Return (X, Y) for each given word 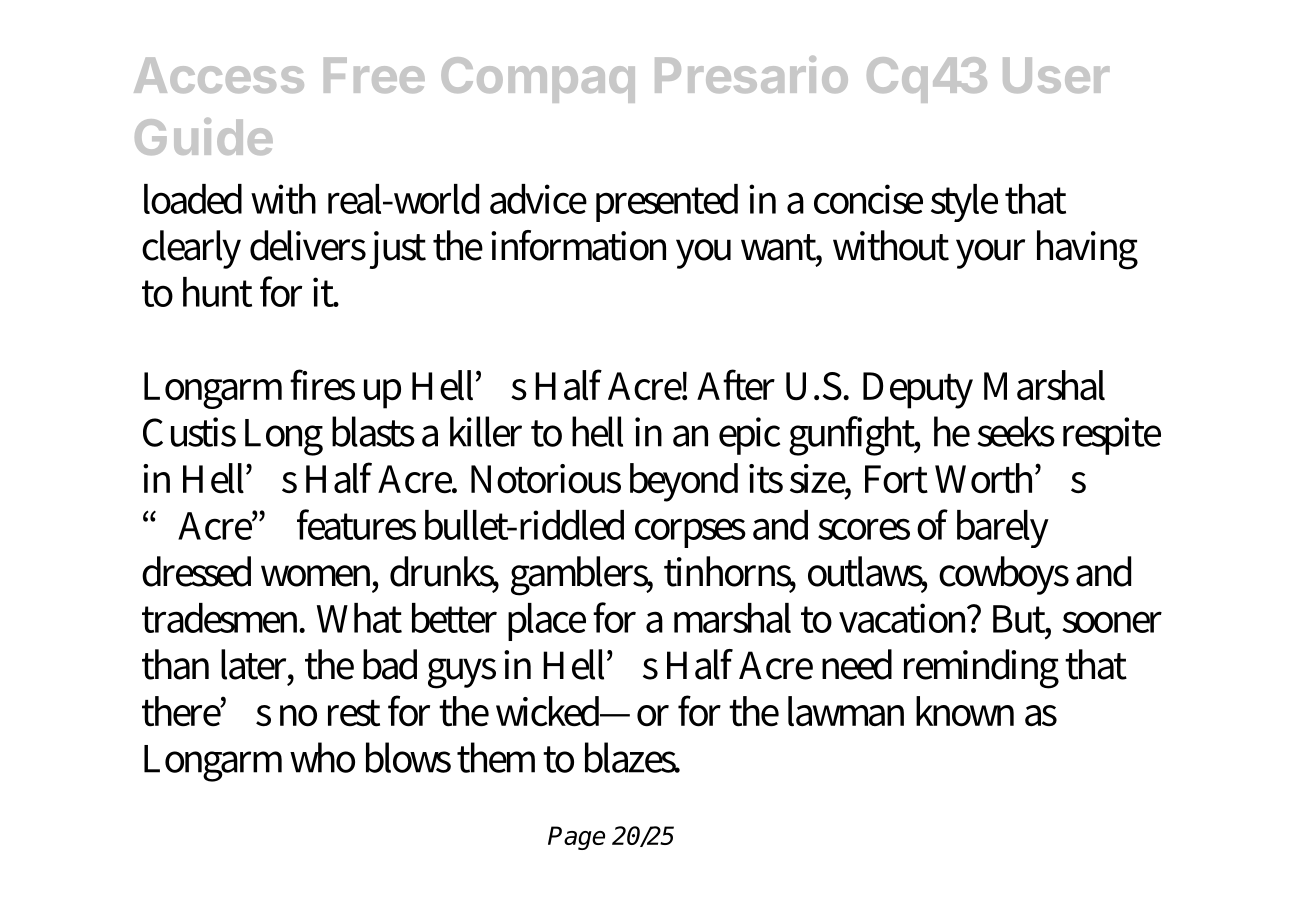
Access (219, 75)
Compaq (538, 80)
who (322, 757)
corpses (690, 533)
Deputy (918, 390)
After (736, 385)
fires (322, 385)
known (965, 711)
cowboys (1004, 575)
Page (576, 838)
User (1056, 75)
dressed (196, 571)
